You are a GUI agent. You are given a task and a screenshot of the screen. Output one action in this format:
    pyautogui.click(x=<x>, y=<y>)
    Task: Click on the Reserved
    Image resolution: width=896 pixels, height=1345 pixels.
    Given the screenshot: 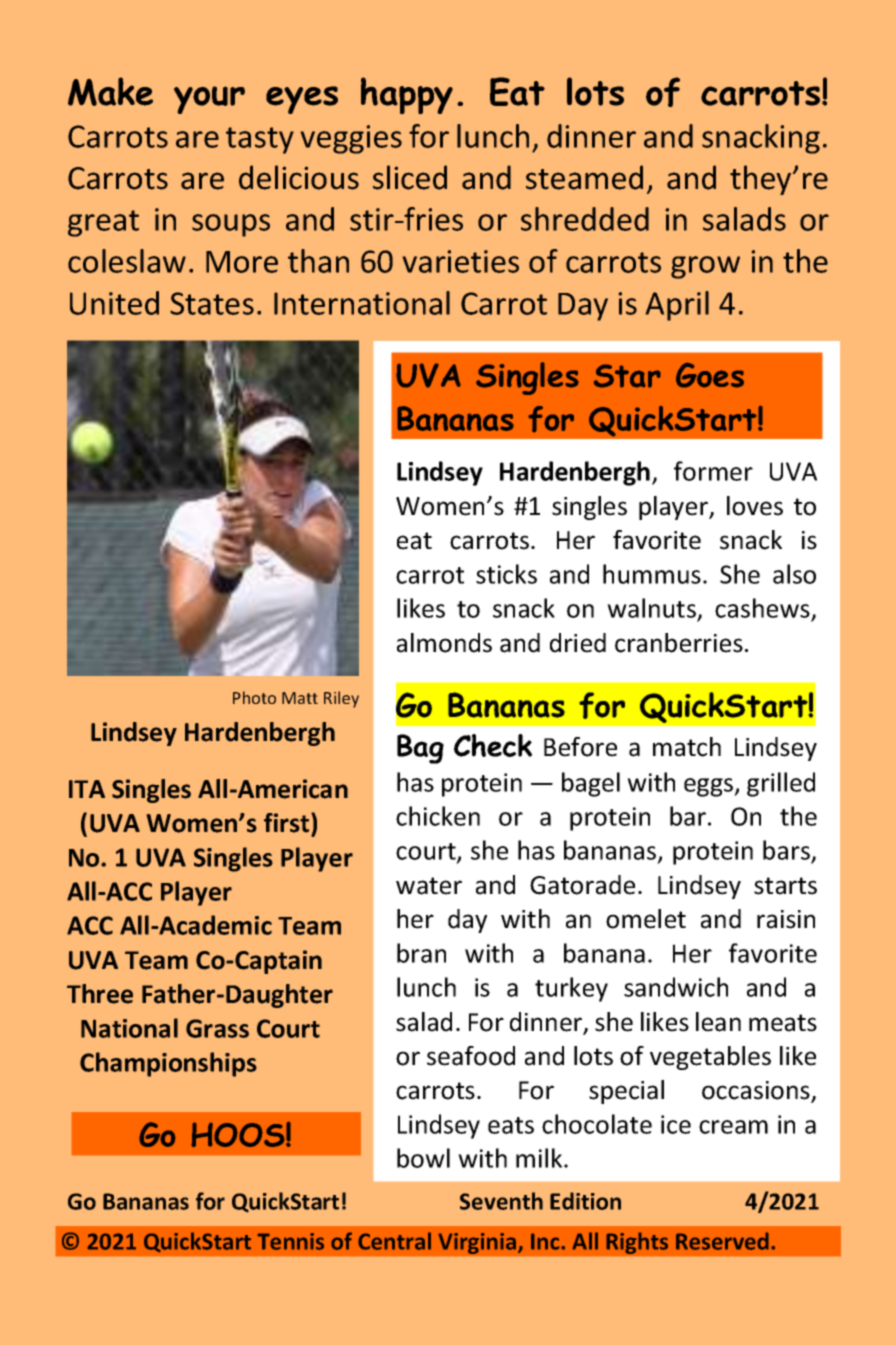 What is the action you would take?
    pyautogui.click(x=722, y=1241)
